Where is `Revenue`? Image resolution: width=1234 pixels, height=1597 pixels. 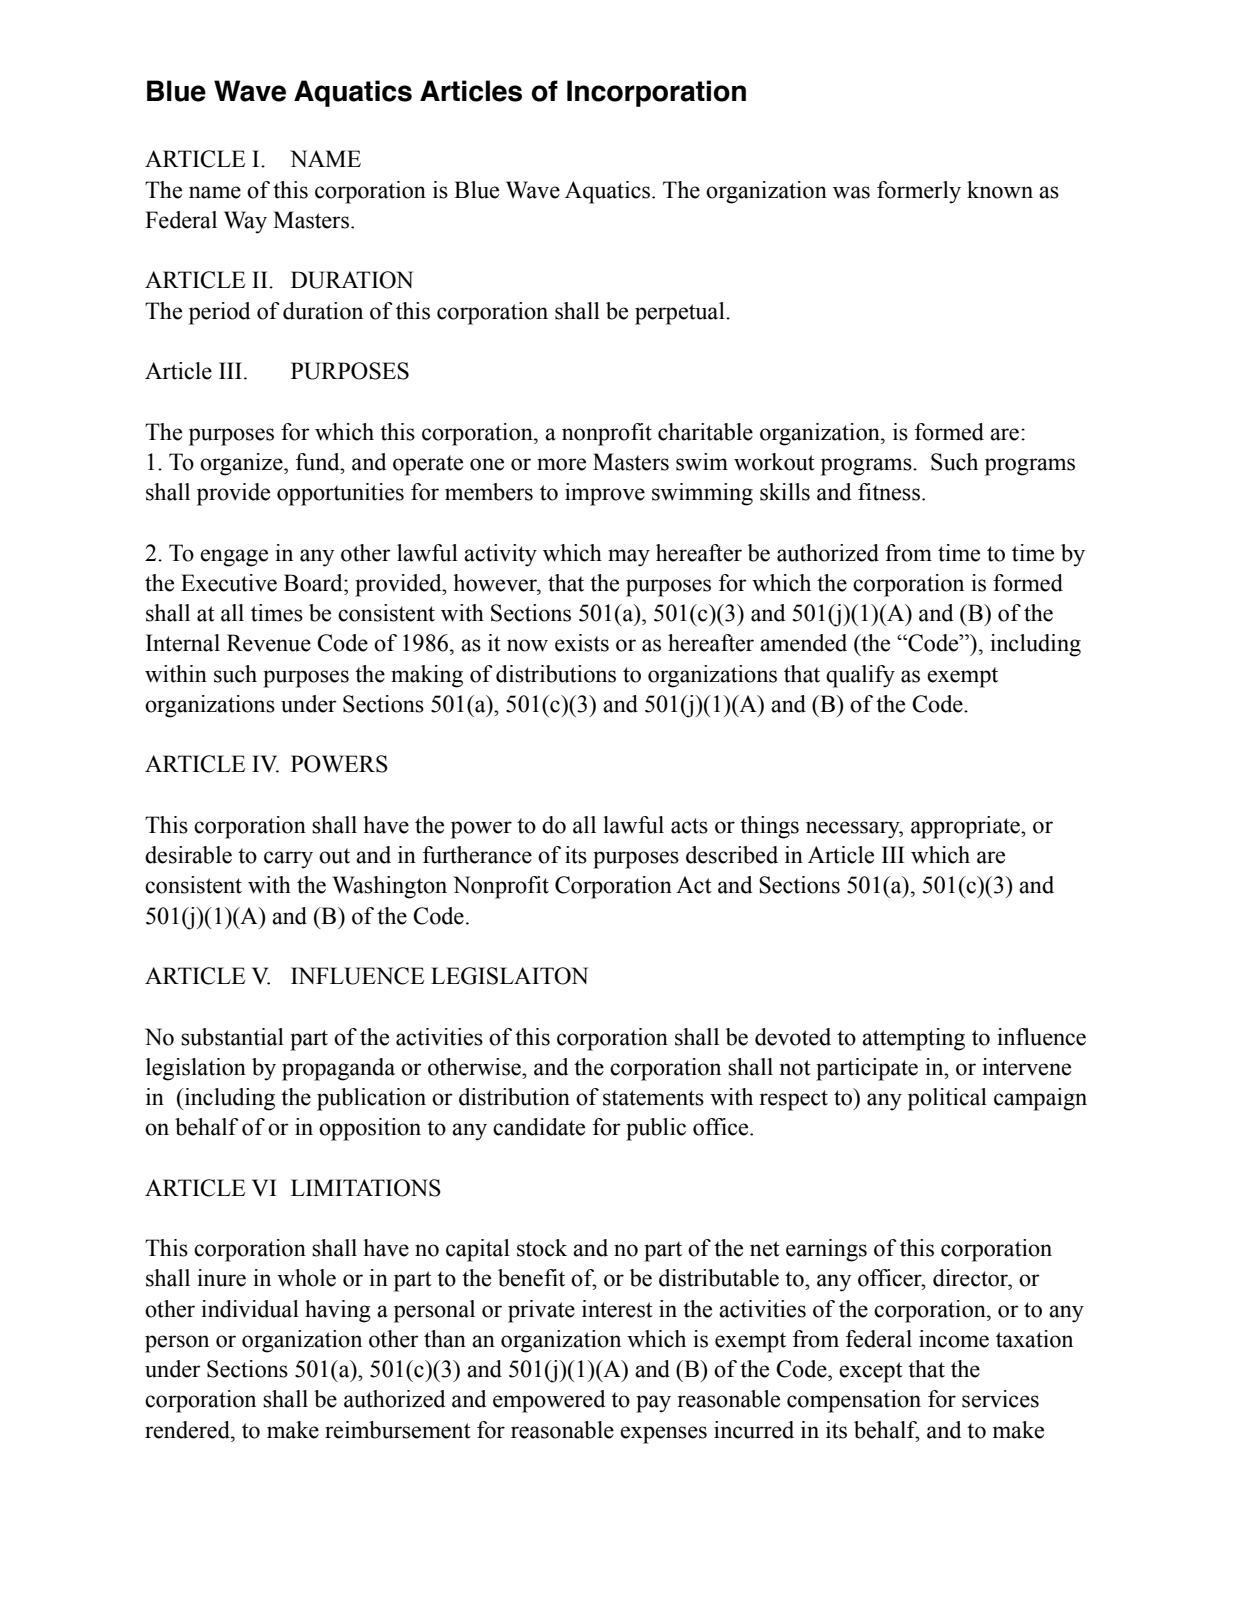 Revenue is located at coordinates (269, 643).
